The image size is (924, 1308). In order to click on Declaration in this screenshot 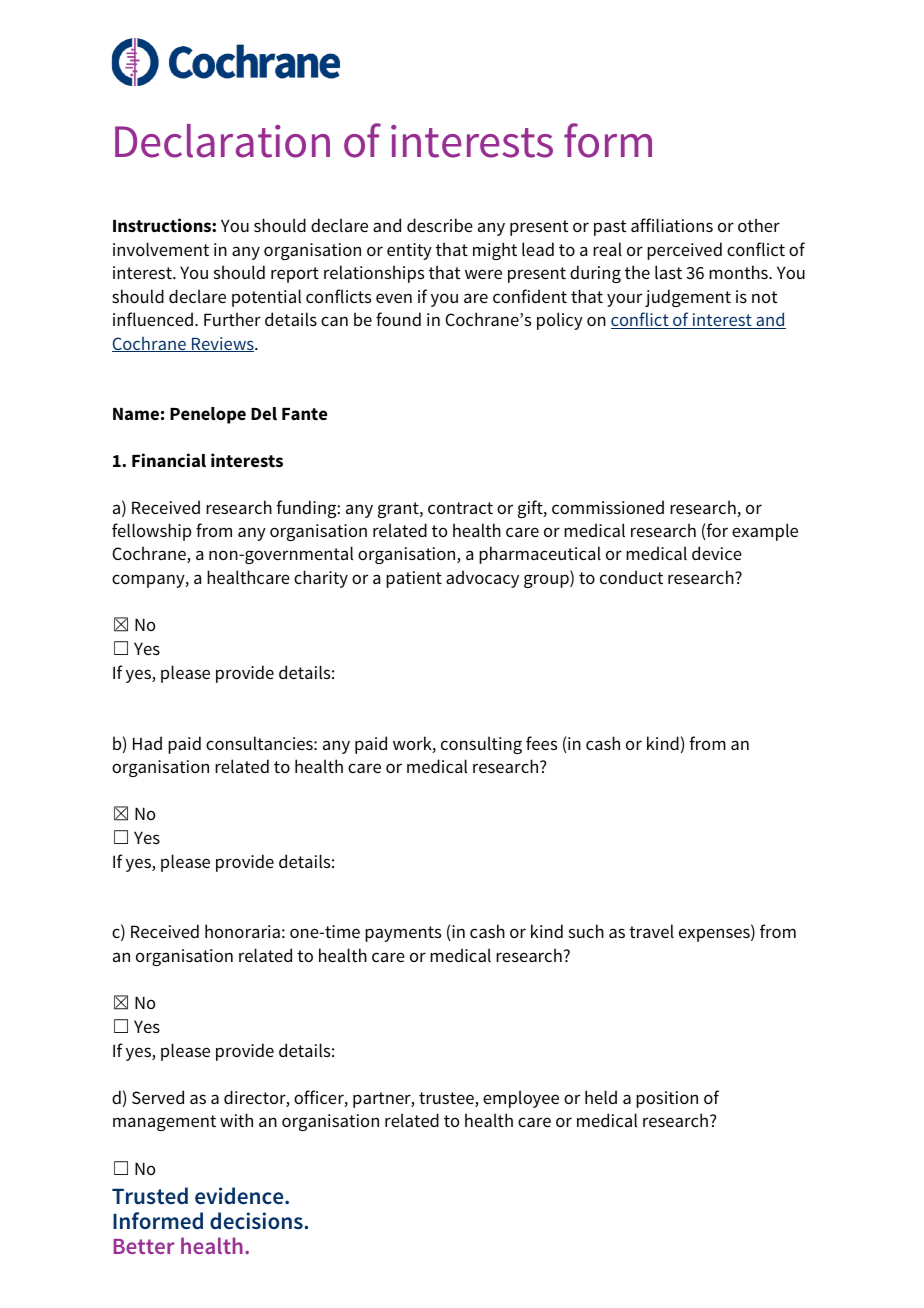, I will do `click(222, 141)`.
